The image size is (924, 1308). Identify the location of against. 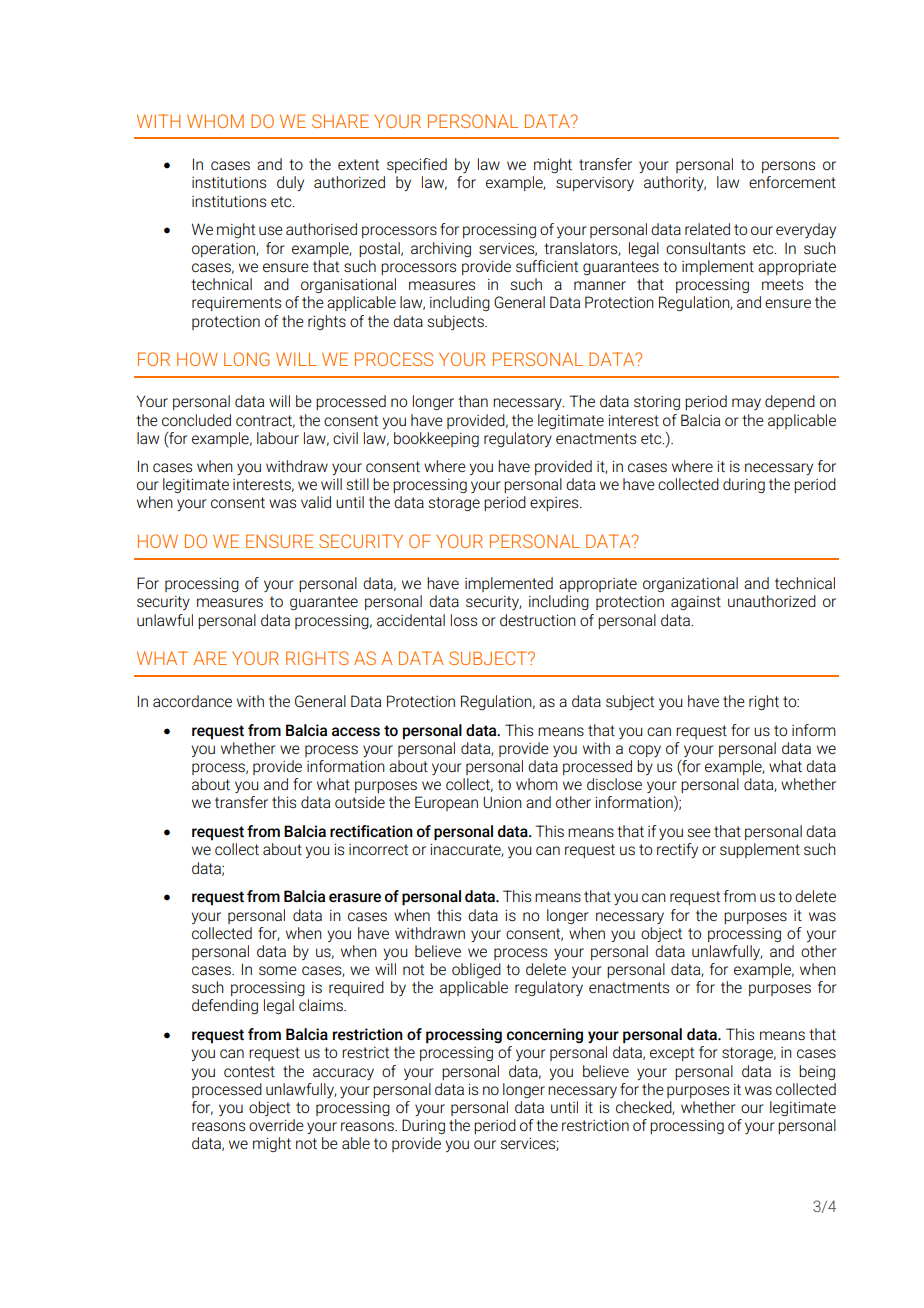
(696, 603).
